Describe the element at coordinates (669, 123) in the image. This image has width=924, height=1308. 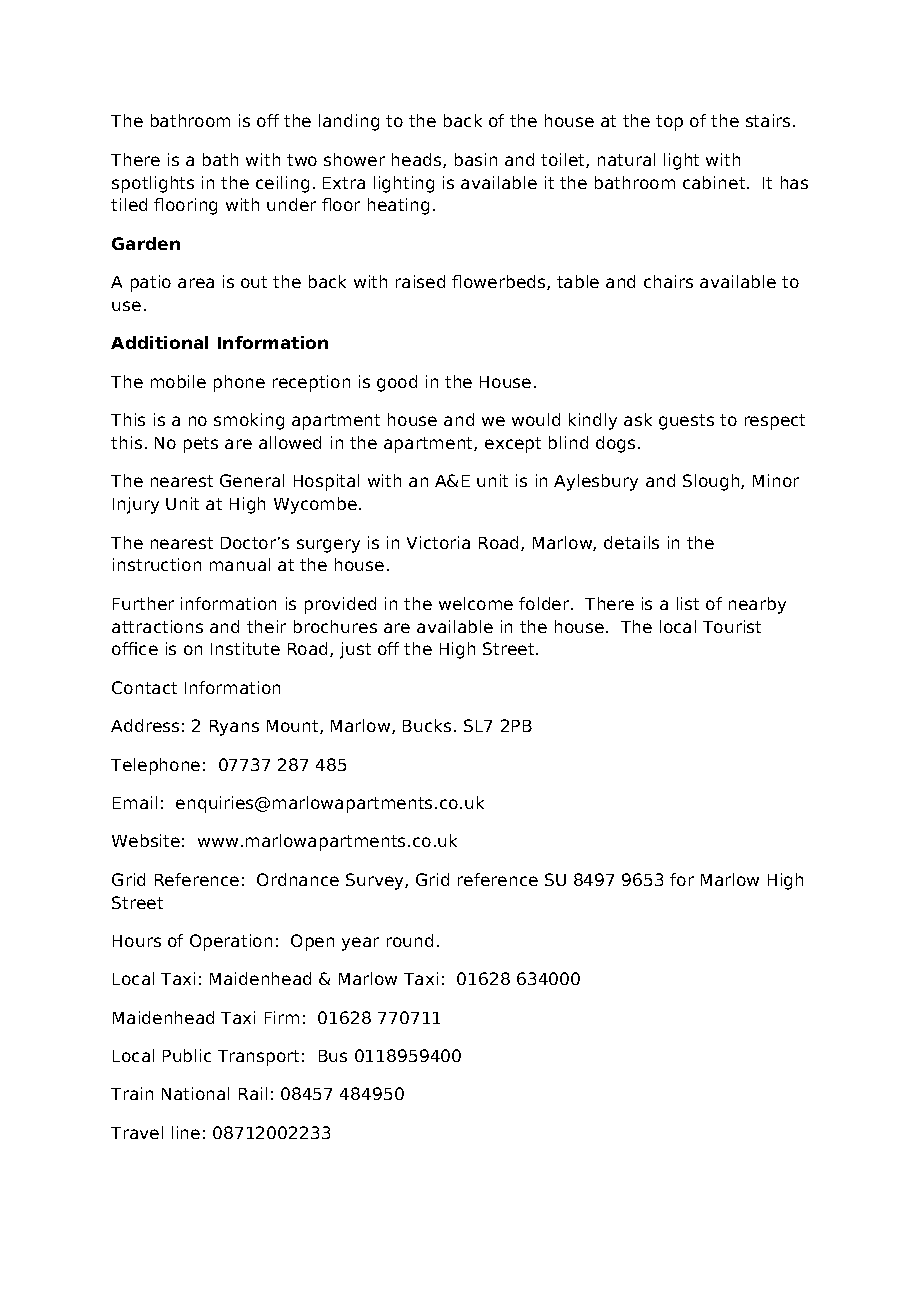
I see `top` at that location.
